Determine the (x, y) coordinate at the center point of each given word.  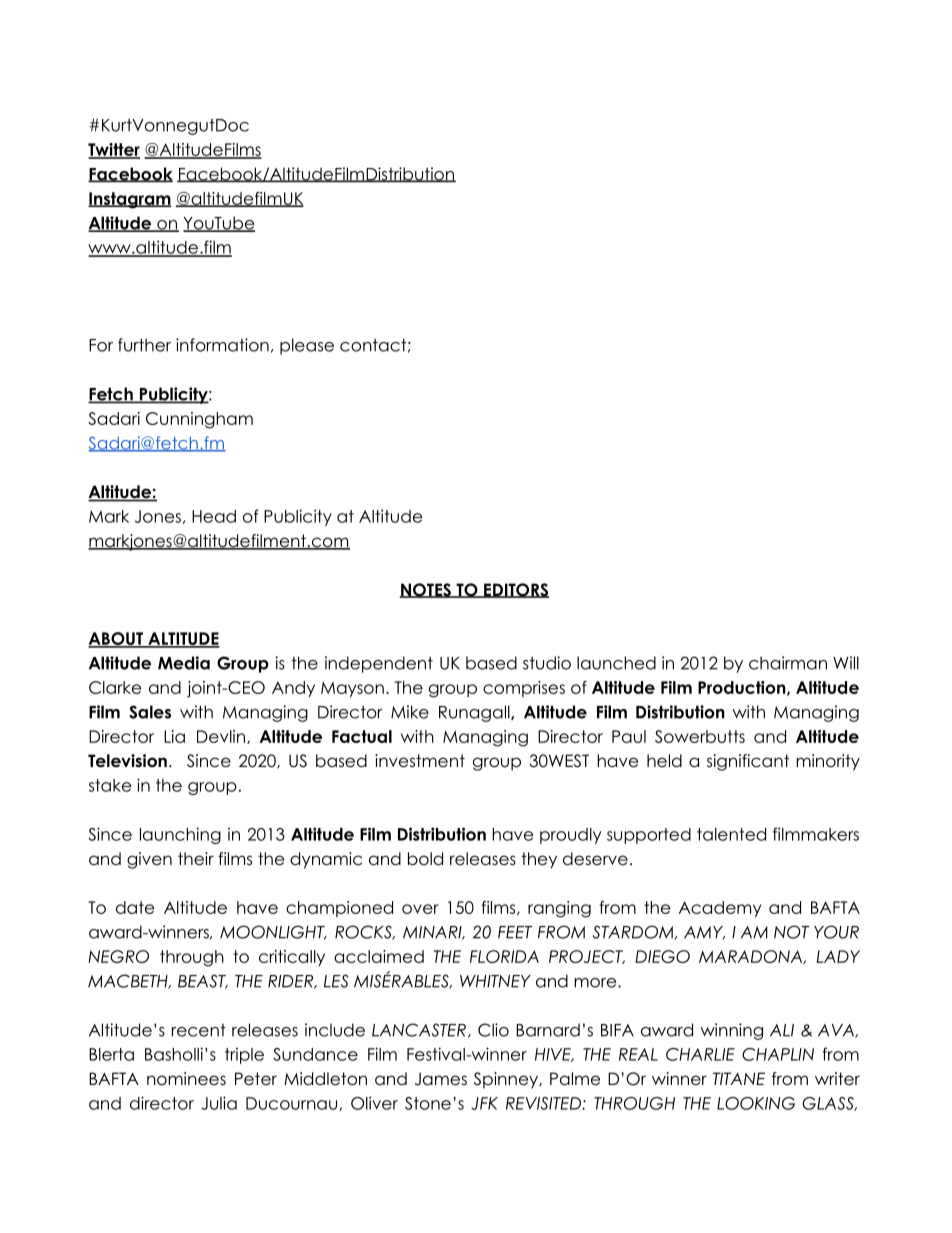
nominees (186, 1079)
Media (184, 663)
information (222, 345)
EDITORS (515, 590)
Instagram (129, 200)
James (441, 1079)
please (307, 346)
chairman (788, 663)
